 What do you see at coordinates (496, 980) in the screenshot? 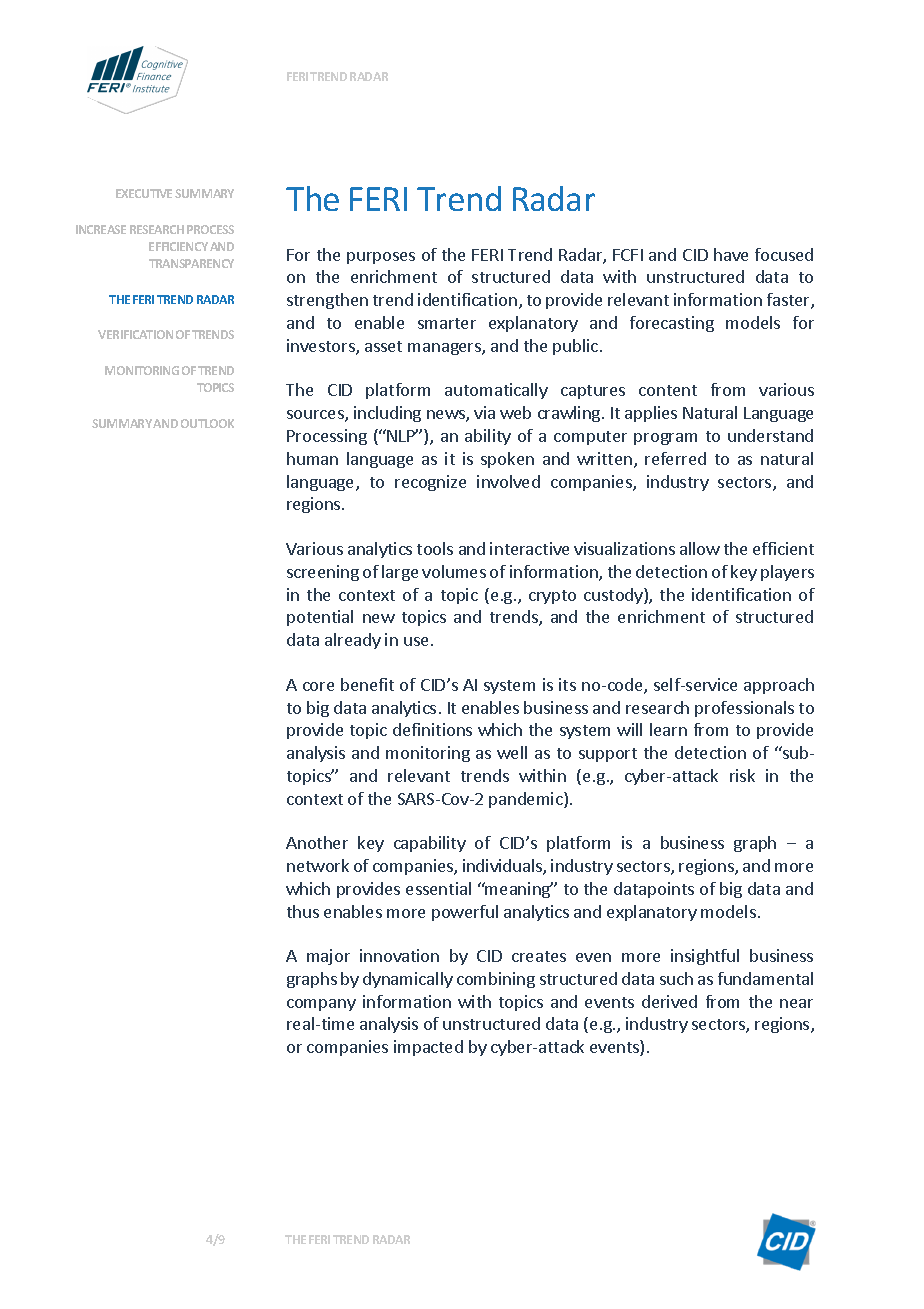
I see `combining` at bounding box center [496, 980].
